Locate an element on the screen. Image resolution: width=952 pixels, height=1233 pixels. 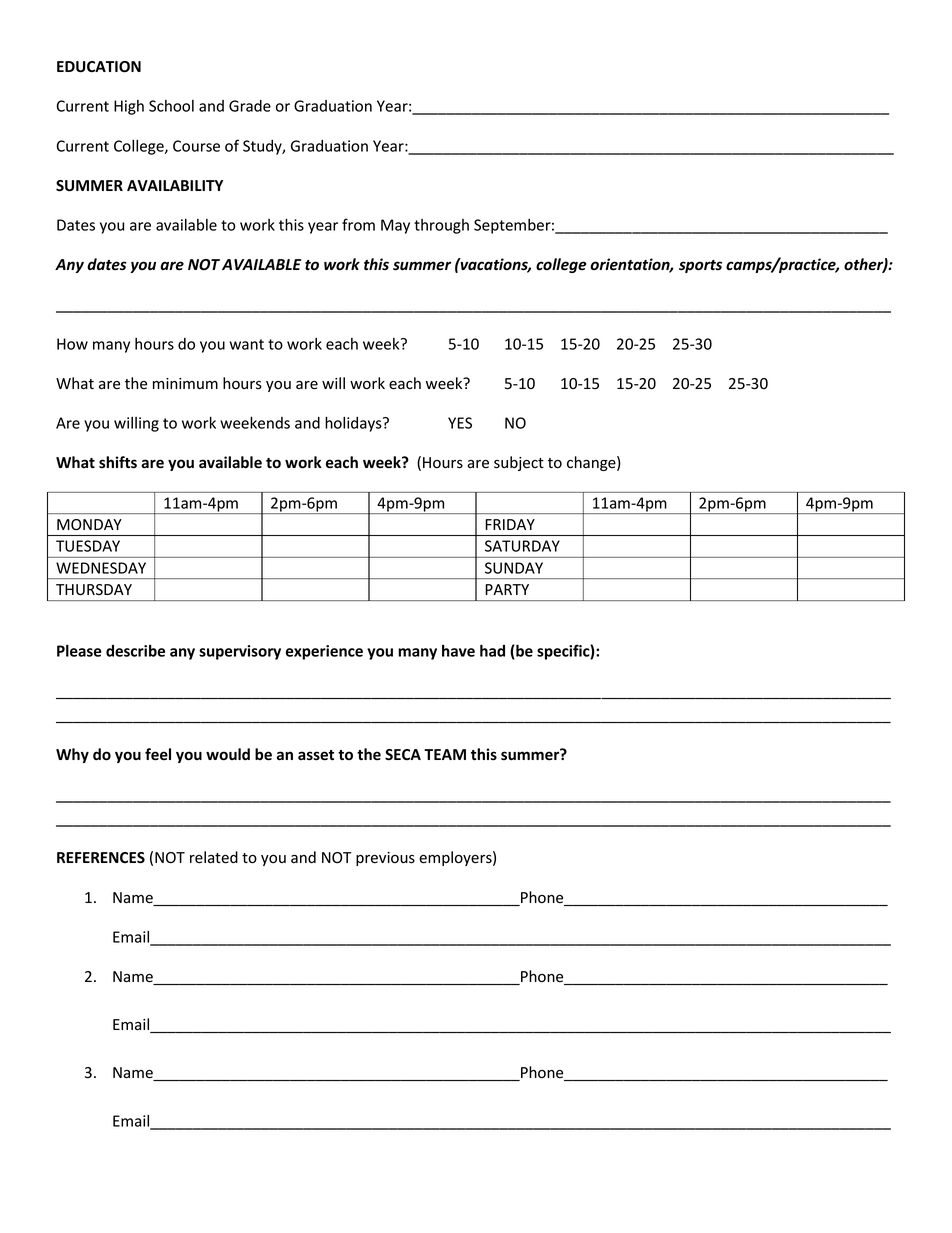
REFERENCES is located at coordinates (101, 858).
